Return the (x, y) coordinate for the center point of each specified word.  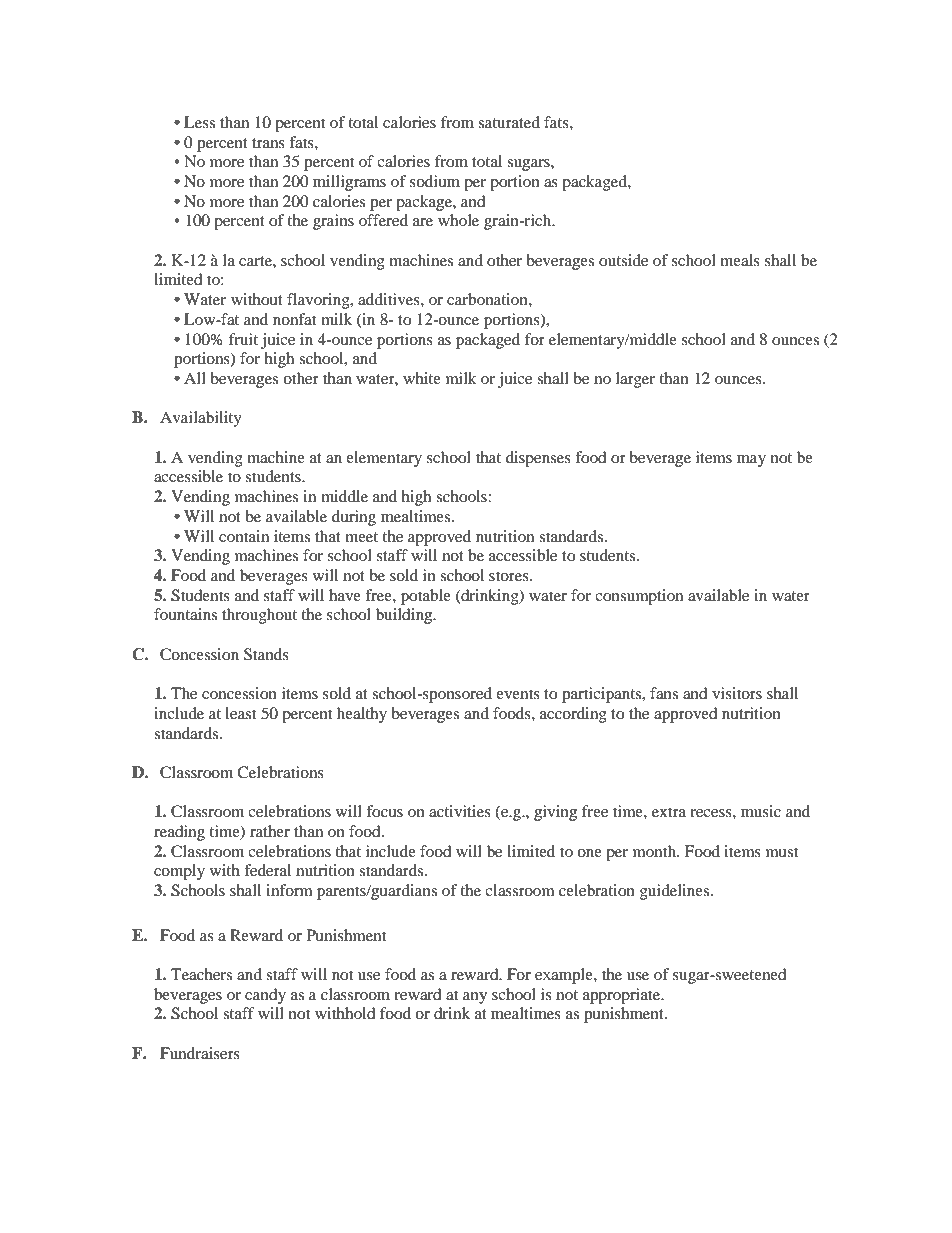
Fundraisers (200, 1053)
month (656, 851)
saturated (509, 122)
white (422, 378)
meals (740, 260)
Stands (266, 654)
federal (267, 870)
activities (460, 811)
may (751, 461)
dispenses (538, 459)
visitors (737, 693)
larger (635, 380)
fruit (243, 339)
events (518, 694)
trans (268, 143)
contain (244, 536)
